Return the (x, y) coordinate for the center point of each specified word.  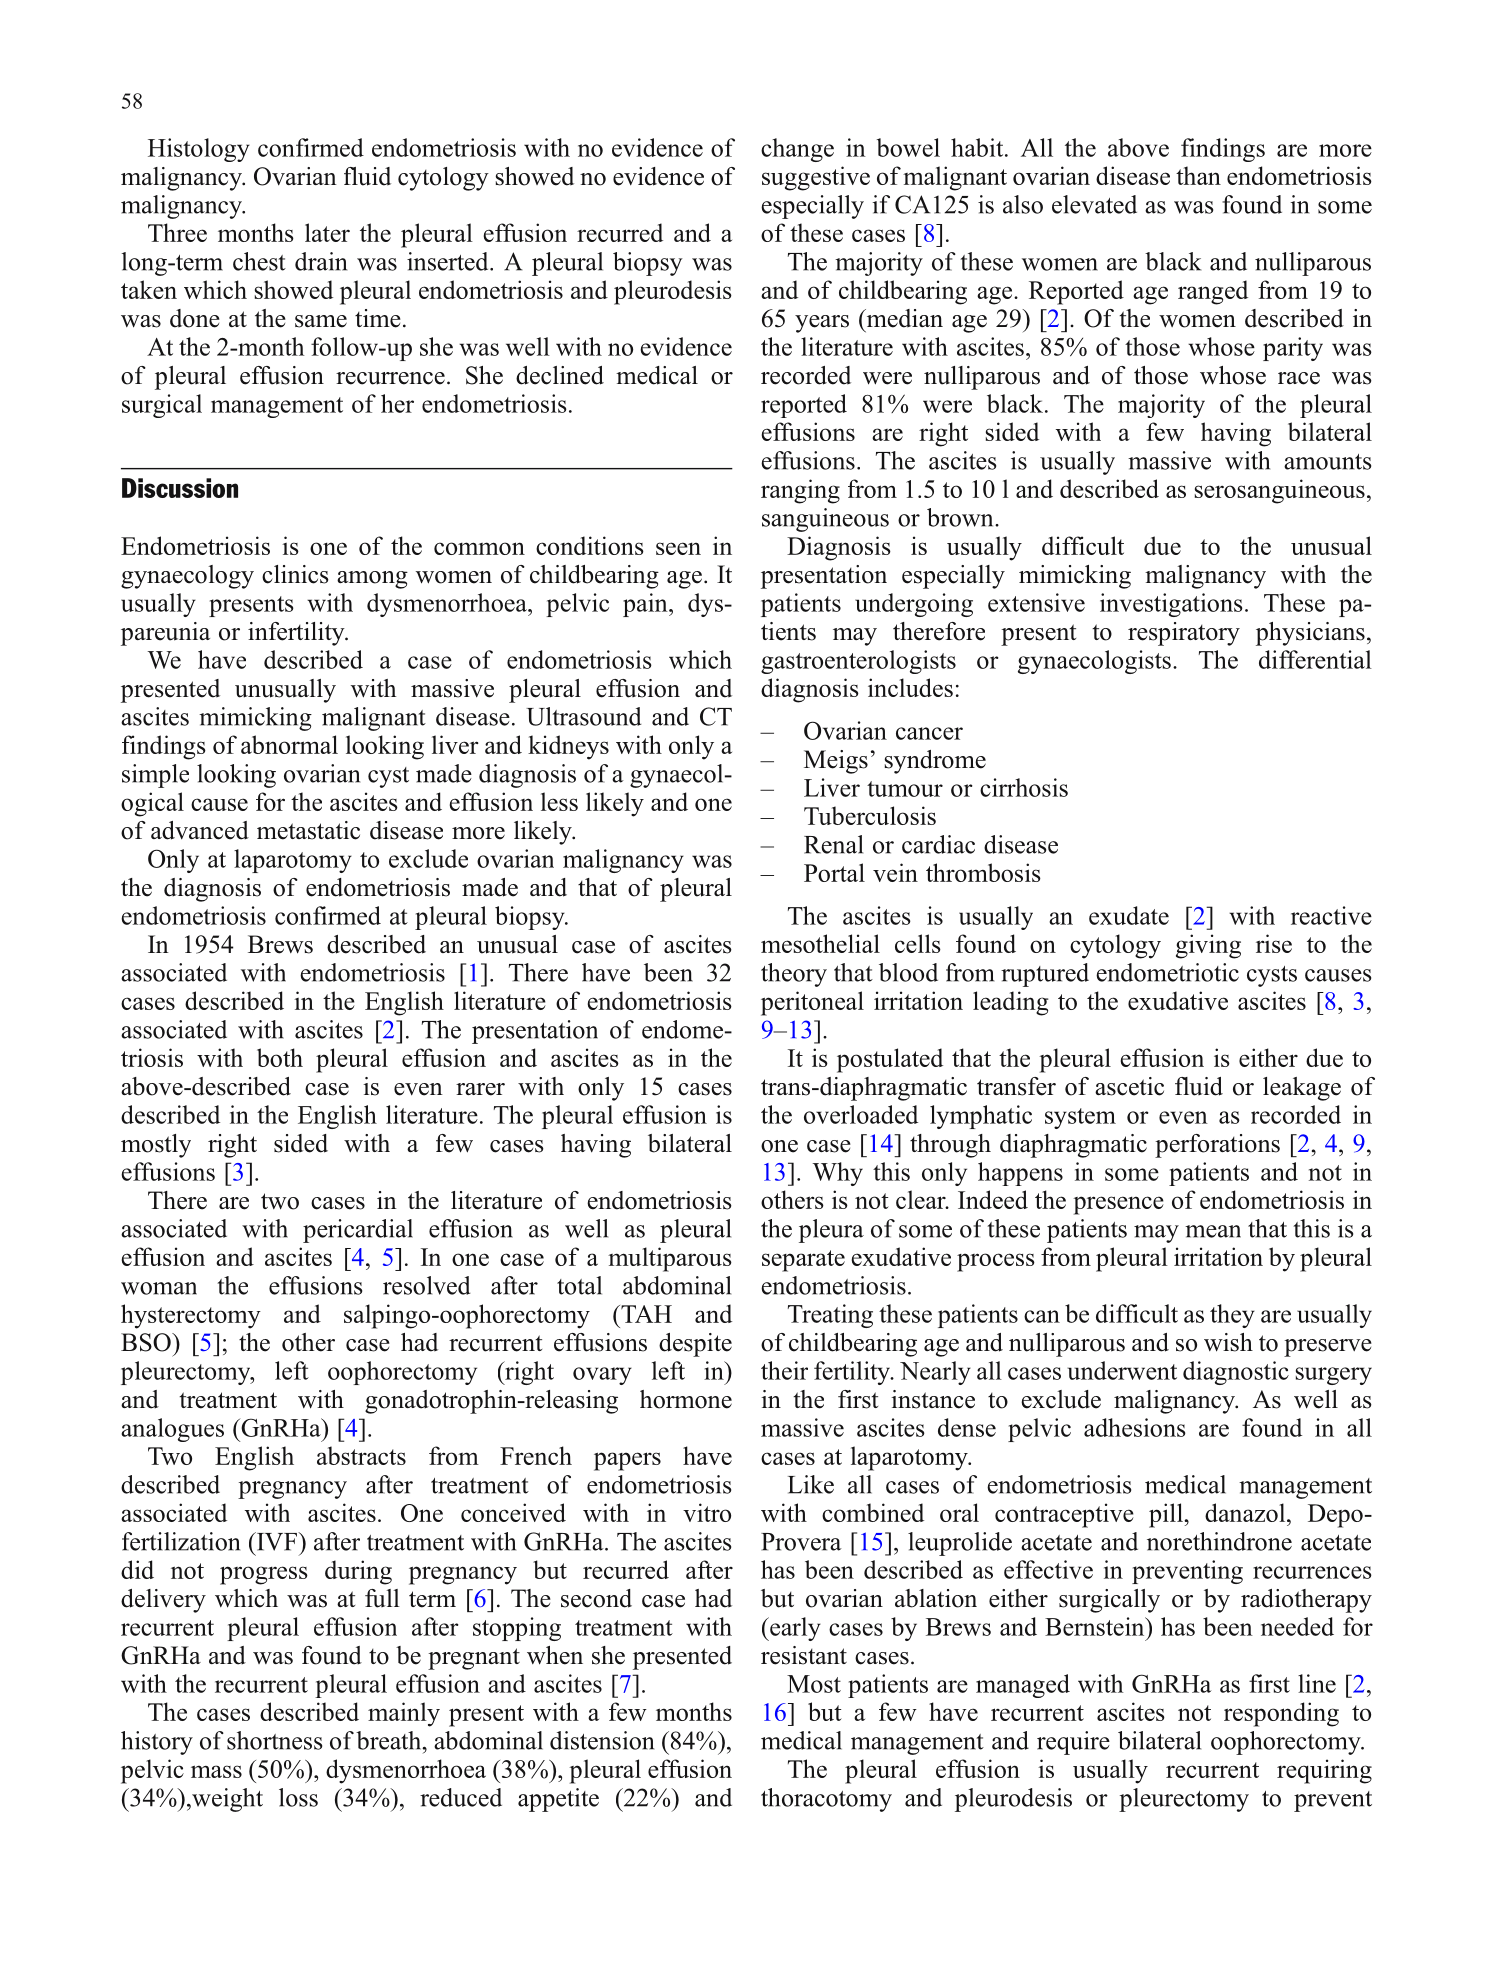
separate (803, 1261)
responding (1281, 1714)
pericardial (358, 1231)
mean (1213, 1231)
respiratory (1184, 634)
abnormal (289, 744)
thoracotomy (826, 1800)
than (1198, 175)
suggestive (816, 178)
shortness (274, 1740)
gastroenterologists (858, 662)
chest (259, 261)
